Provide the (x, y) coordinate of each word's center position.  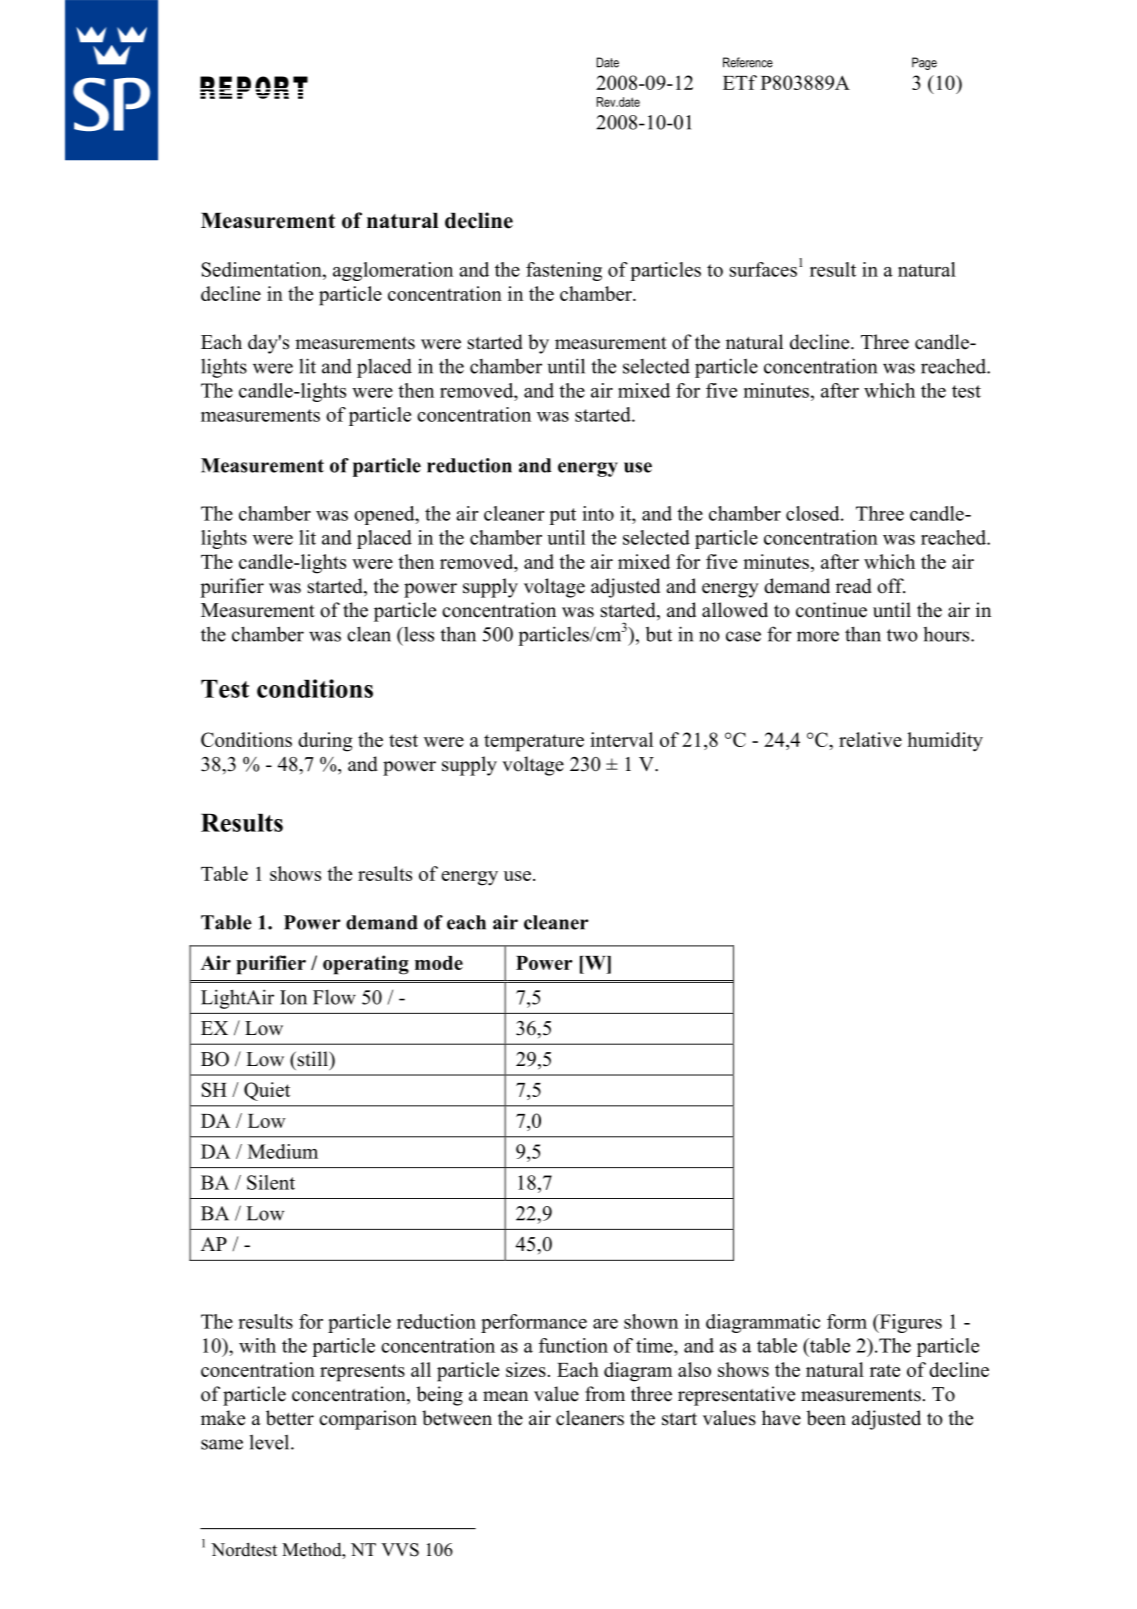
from (605, 1394)
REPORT (254, 87)
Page (924, 63)
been (826, 1418)
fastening (564, 271)
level (271, 1442)
